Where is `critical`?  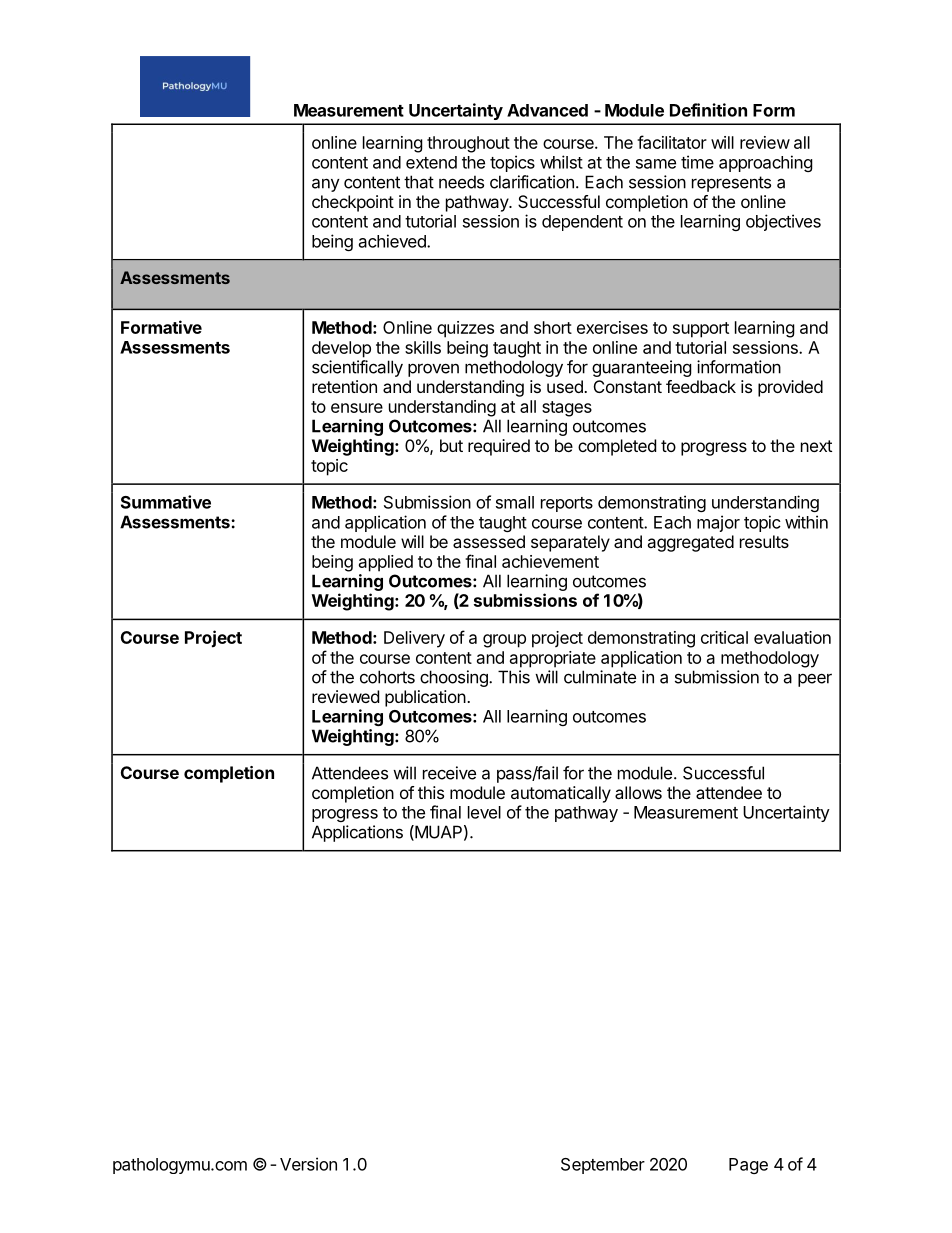 critical is located at coordinates (724, 637).
